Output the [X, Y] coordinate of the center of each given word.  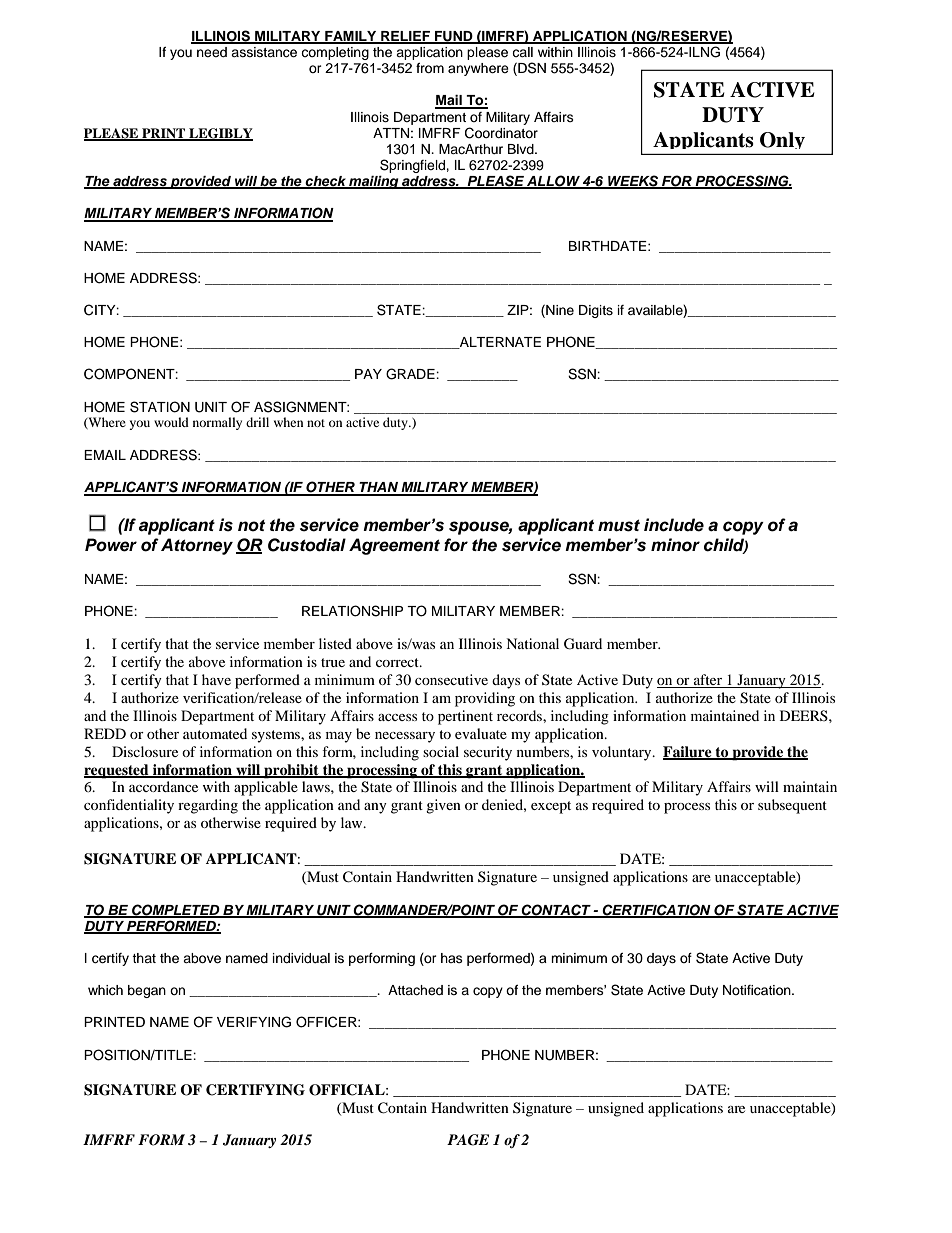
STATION [160, 407]
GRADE [411, 374]
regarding [208, 806]
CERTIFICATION [656, 910]
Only [782, 140]
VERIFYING [254, 1022]
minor [675, 545]
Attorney [197, 546]
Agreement [394, 546]
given [443, 806]
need [212, 52]
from [430, 68]
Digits [596, 311]
